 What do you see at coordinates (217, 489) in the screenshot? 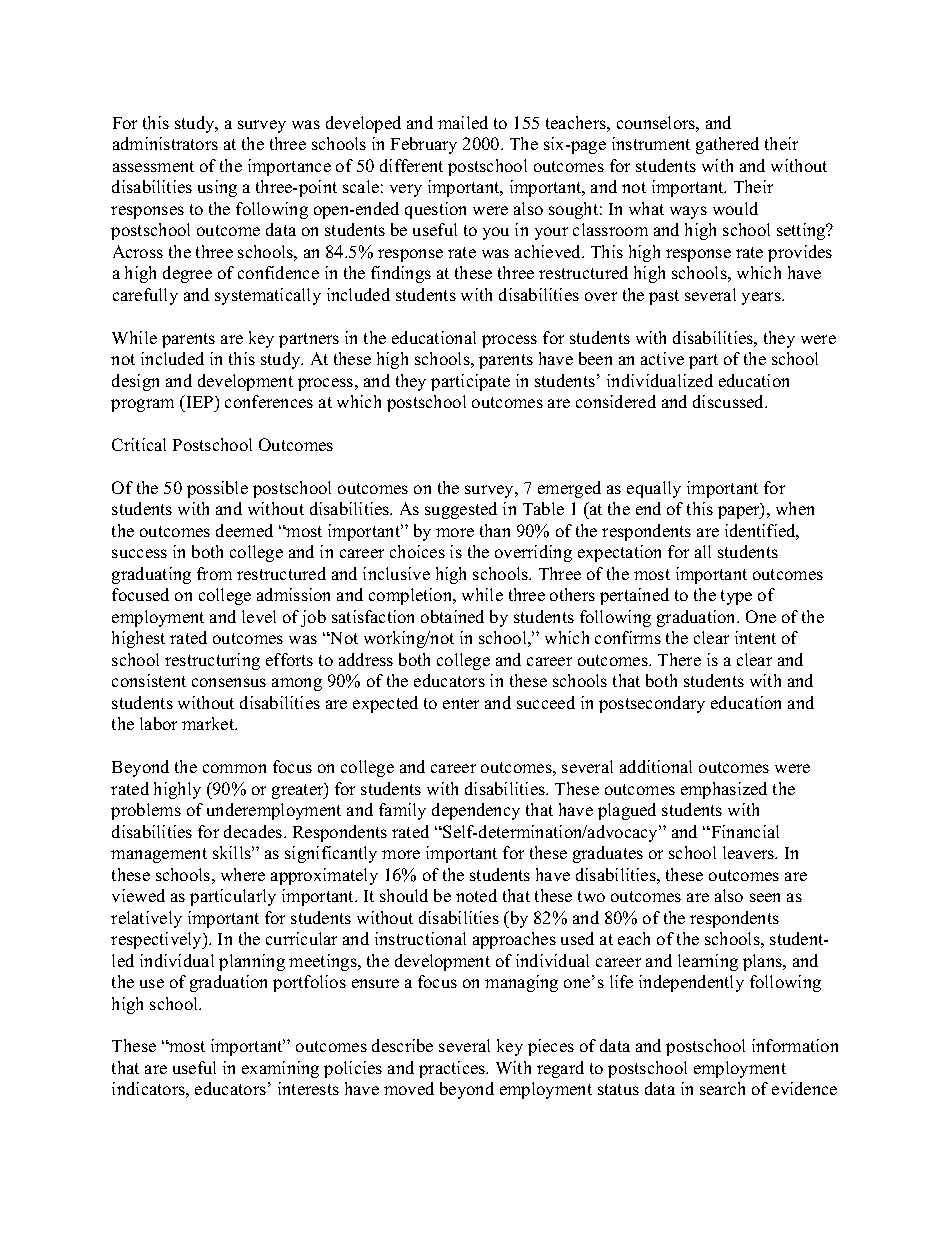
I see `possible` at bounding box center [217, 489].
